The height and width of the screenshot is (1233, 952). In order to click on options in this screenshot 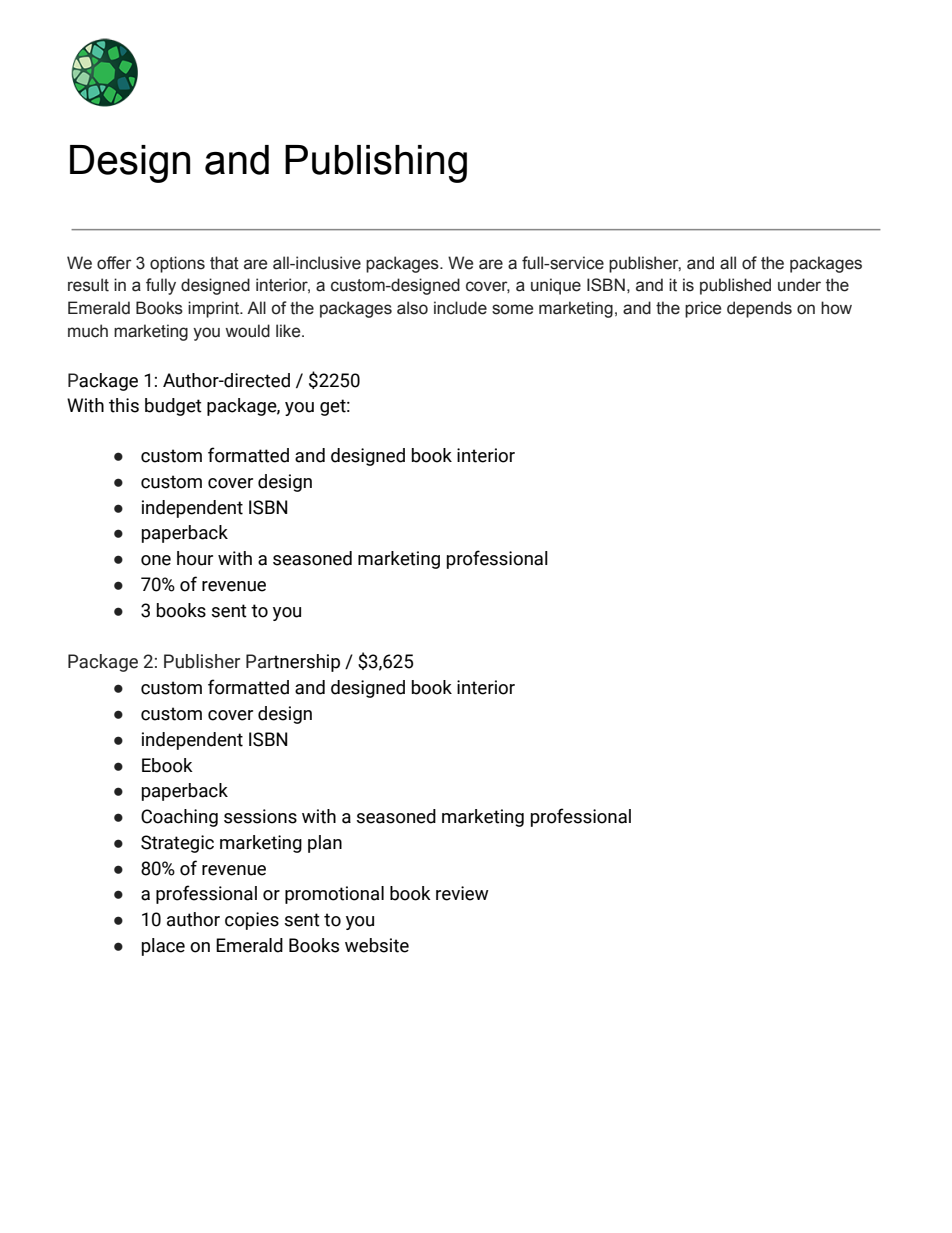, I will do `click(177, 264)`.
